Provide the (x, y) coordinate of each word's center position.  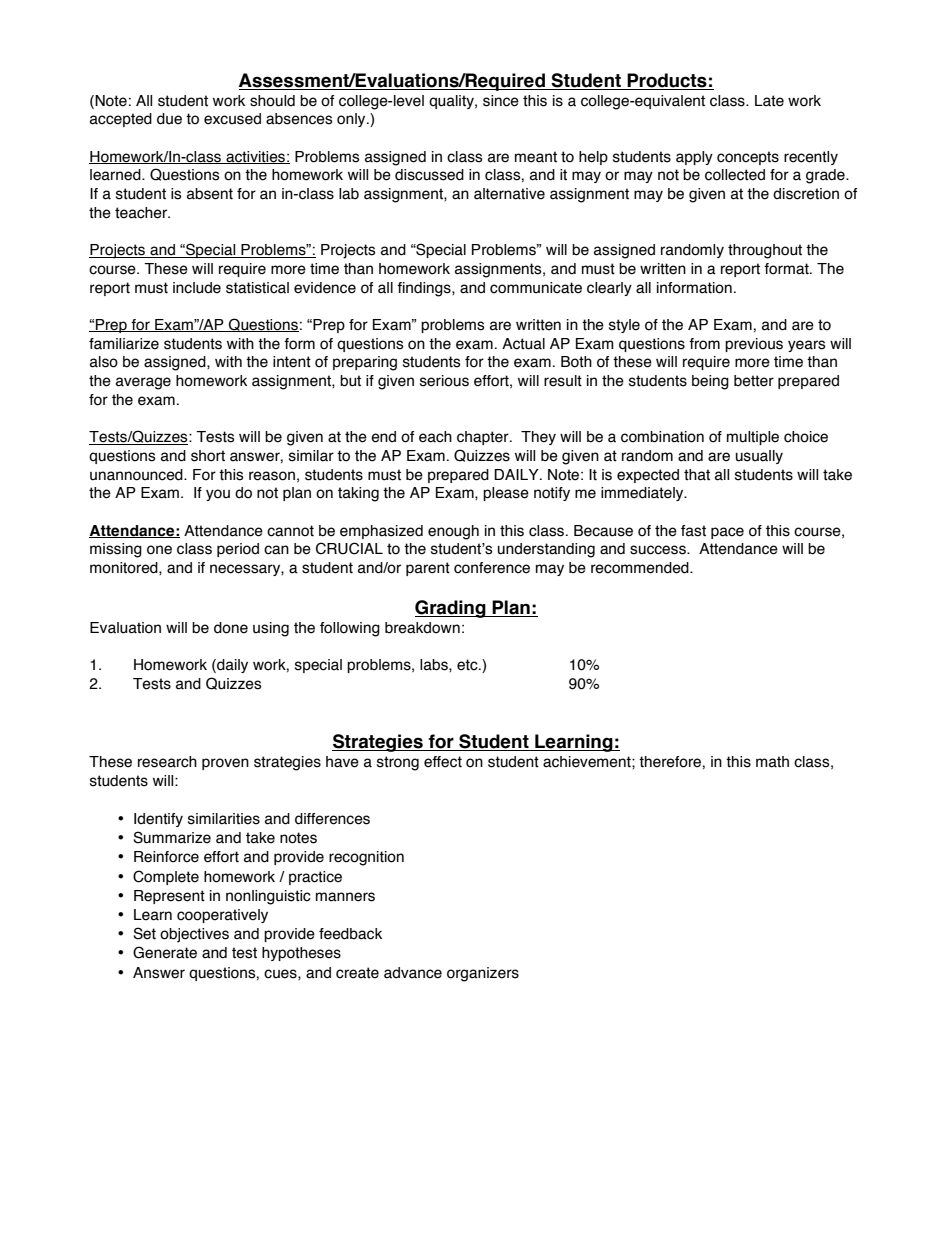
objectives (194, 935)
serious (444, 381)
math (772, 762)
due (169, 119)
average (143, 383)
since (501, 101)
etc (468, 665)
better (754, 381)
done (231, 628)
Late (769, 101)
